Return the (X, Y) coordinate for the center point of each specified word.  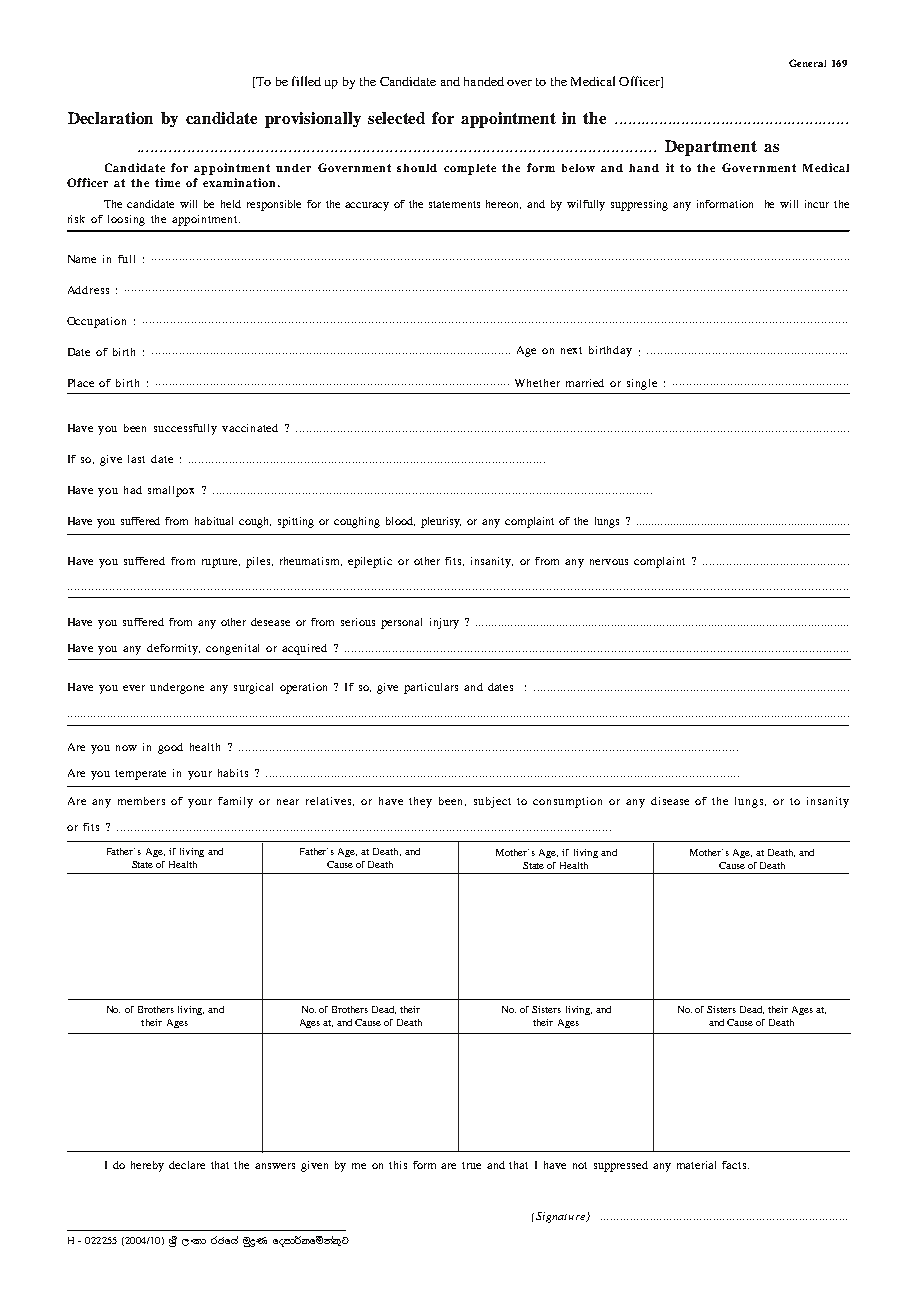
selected (396, 118)
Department (711, 148)
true (471, 1165)
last (136, 459)
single (642, 384)
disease (670, 801)
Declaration (110, 118)
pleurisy (441, 522)
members (141, 801)
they (420, 802)
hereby (147, 1166)
